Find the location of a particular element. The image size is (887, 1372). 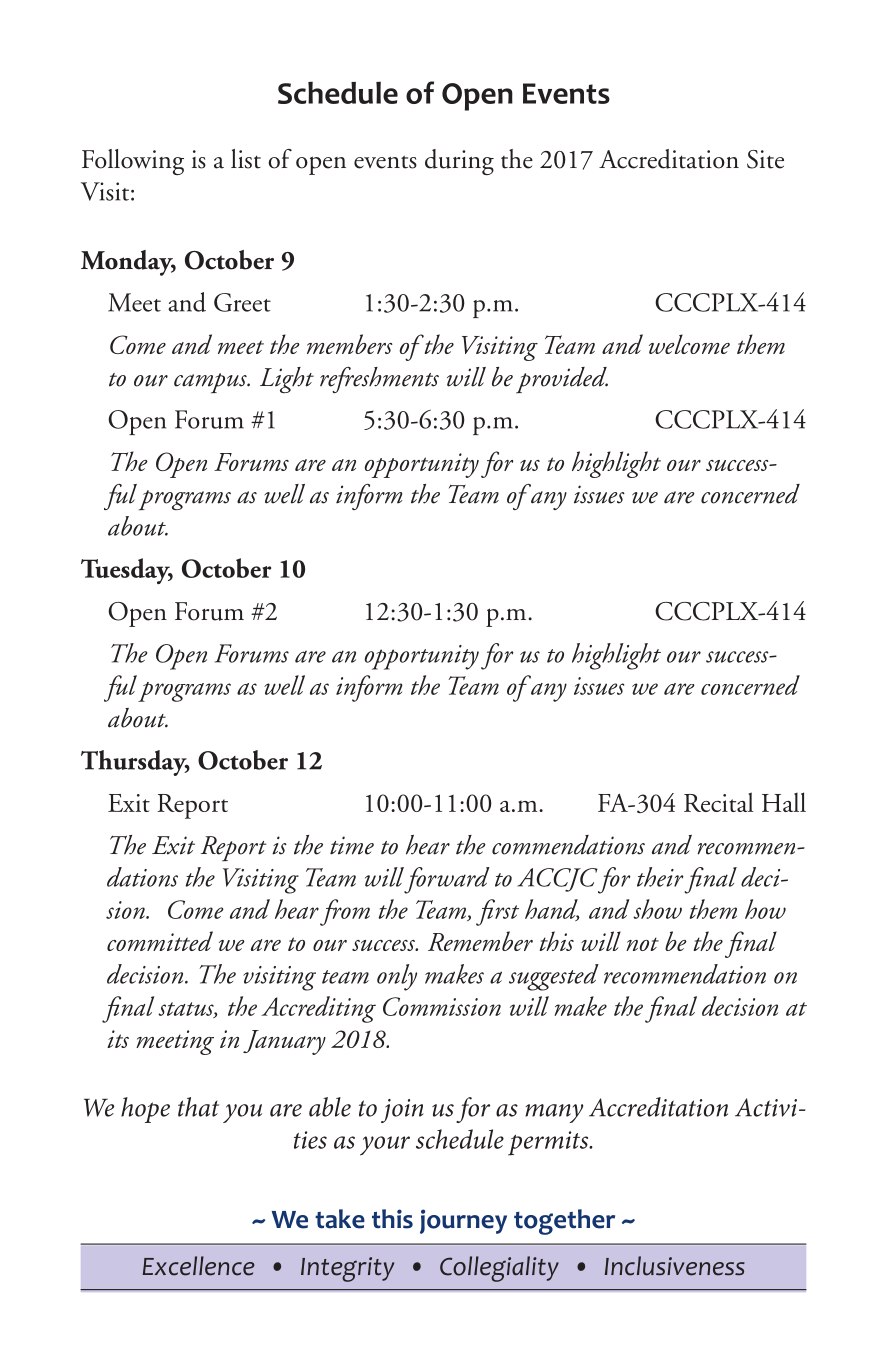

Inclusiveness is located at coordinates (675, 1266).
